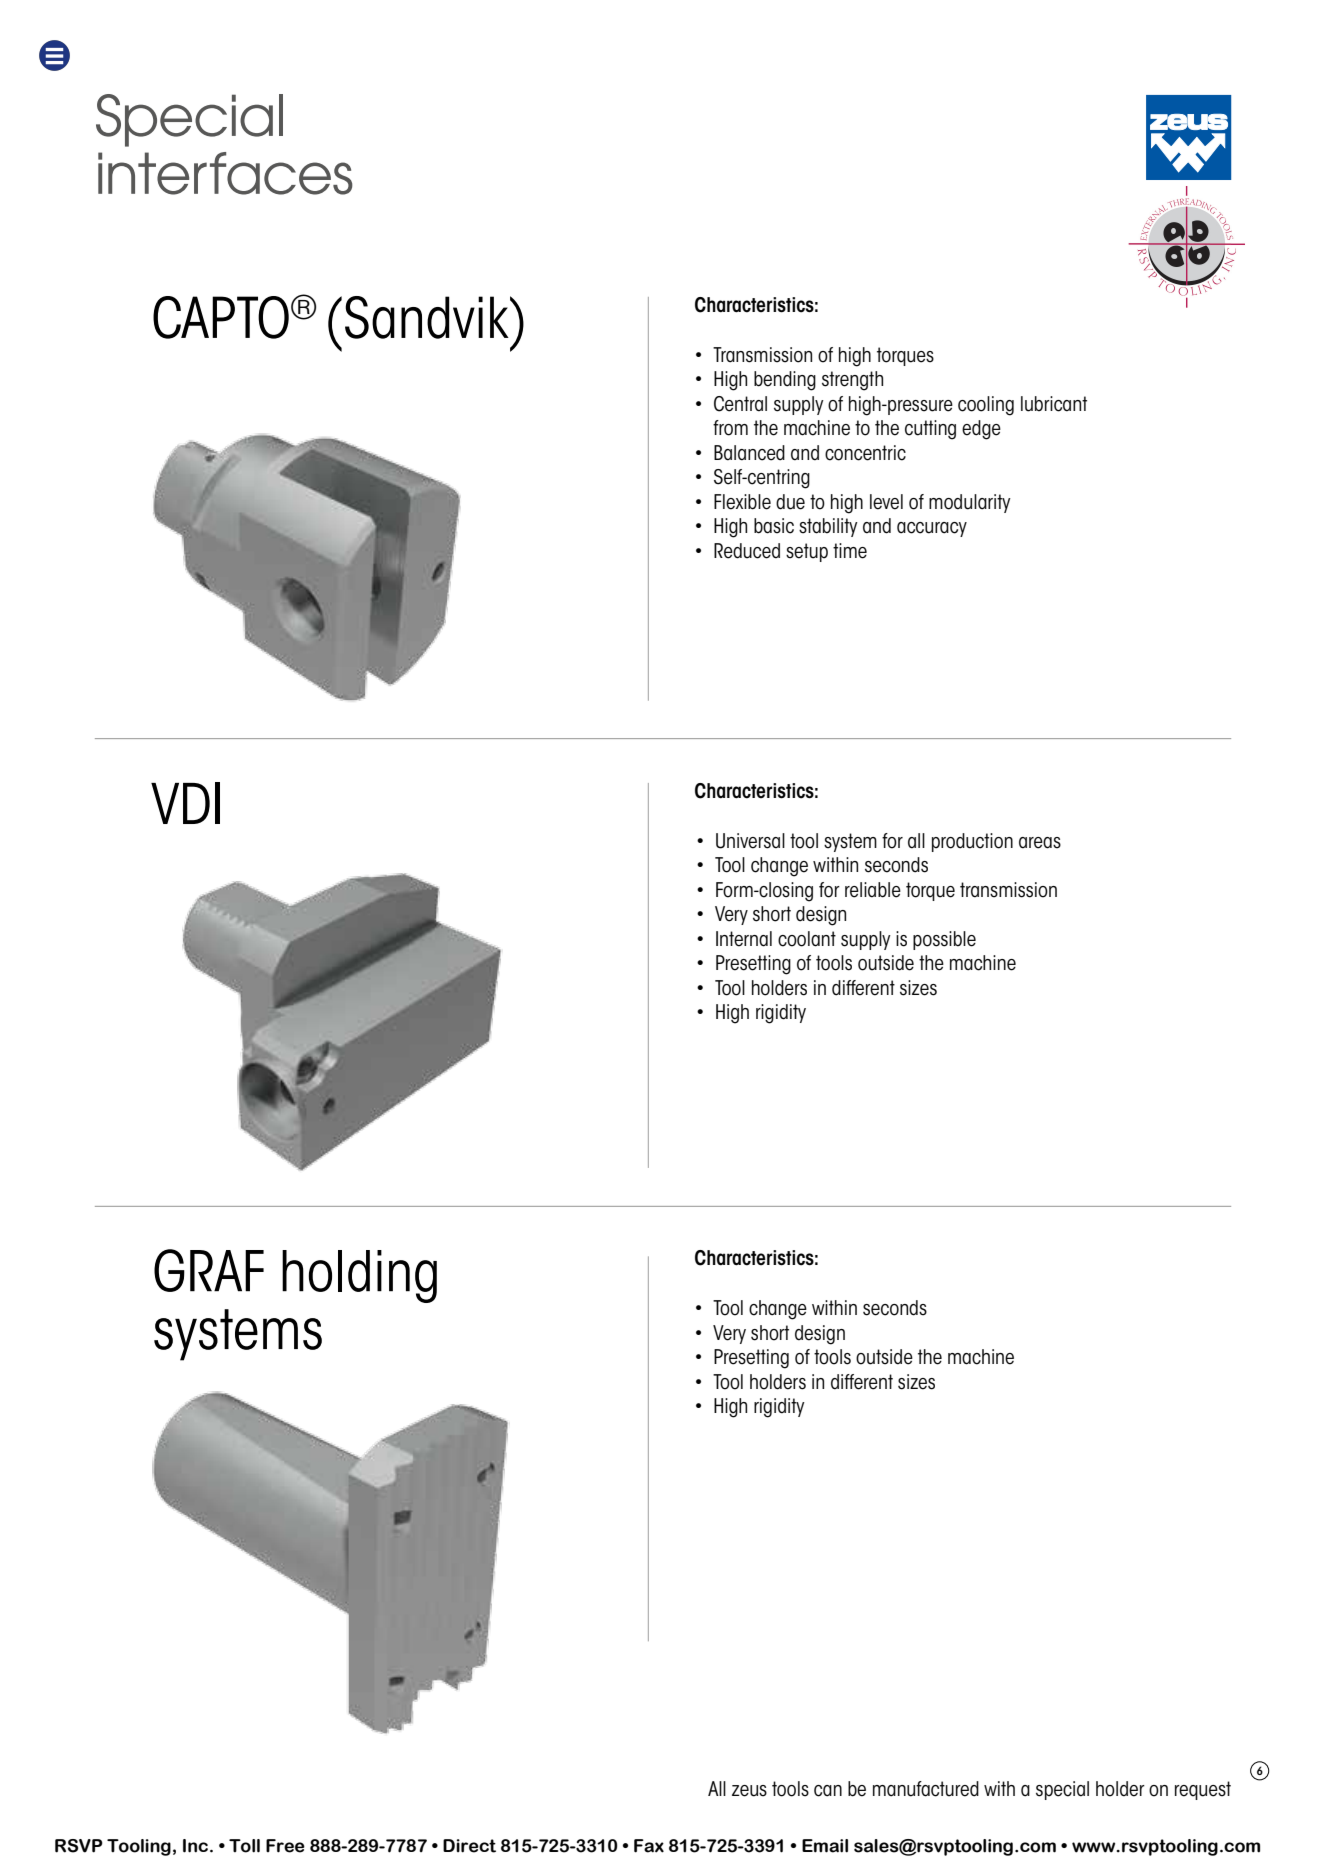 The width and height of the screenshot is (1326, 1875). What do you see at coordinates (749, 1791) in the screenshot?
I see `zeus` at bounding box center [749, 1791].
